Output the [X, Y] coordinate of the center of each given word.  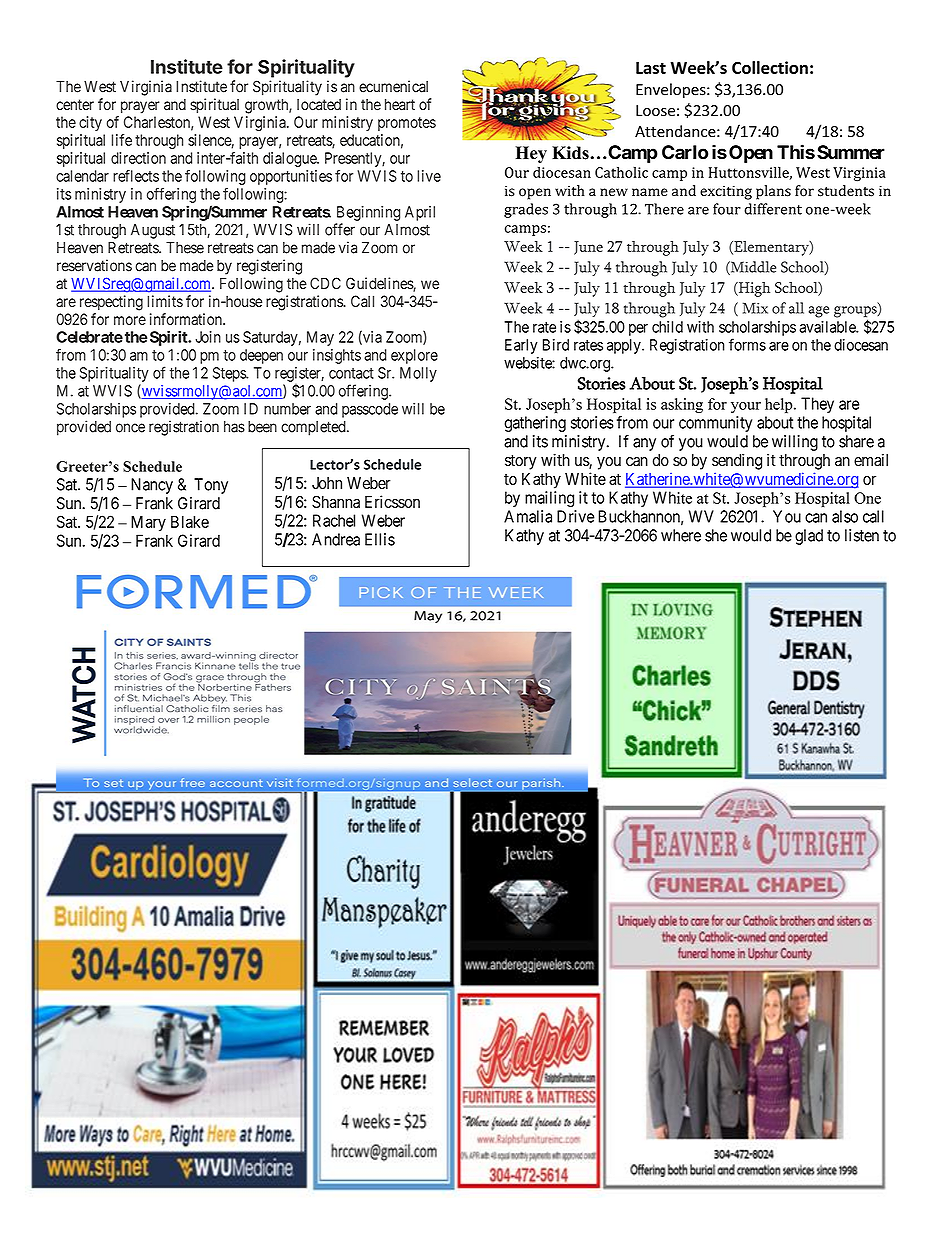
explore [414, 356]
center [75, 105]
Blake [190, 522]
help [780, 405]
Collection [770, 67]
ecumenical [393, 86]
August [153, 231]
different [773, 209]
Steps [230, 374]
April [420, 213]
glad [809, 537]
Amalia [528, 516]
